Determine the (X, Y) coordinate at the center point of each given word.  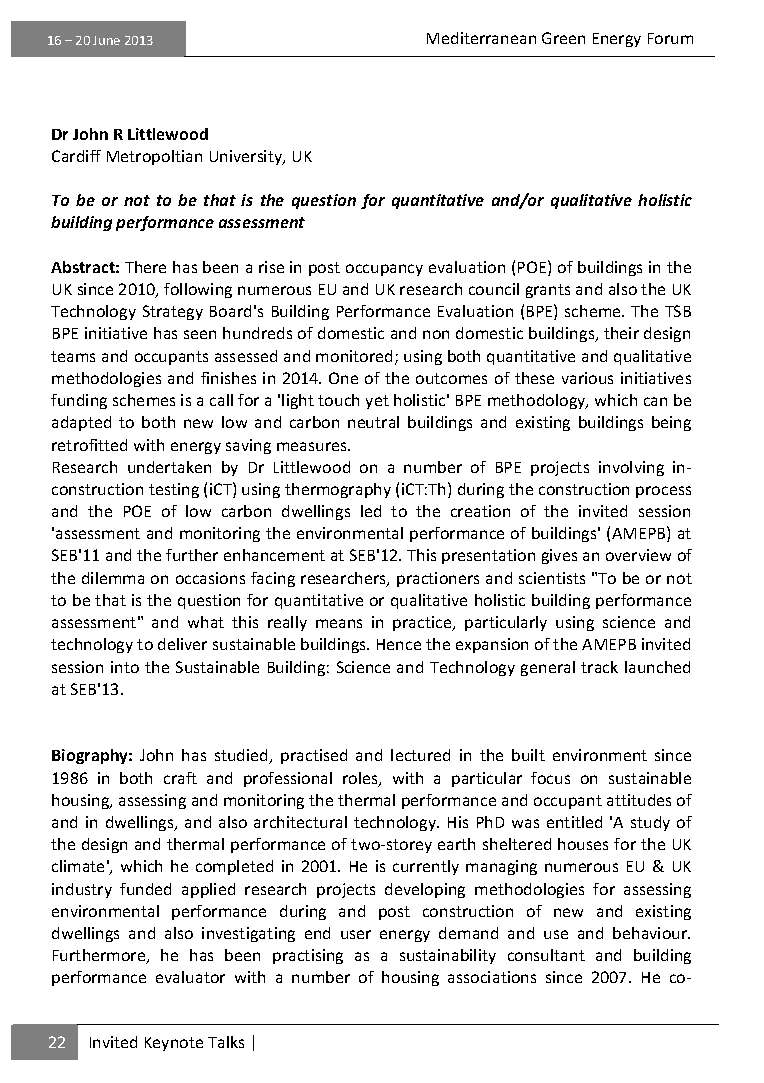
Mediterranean (481, 38)
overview (638, 555)
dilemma (113, 578)
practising (308, 956)
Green (563, 38)
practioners (438, 579)
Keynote (174, 1044)
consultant (546, 955)
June (106, 40)
